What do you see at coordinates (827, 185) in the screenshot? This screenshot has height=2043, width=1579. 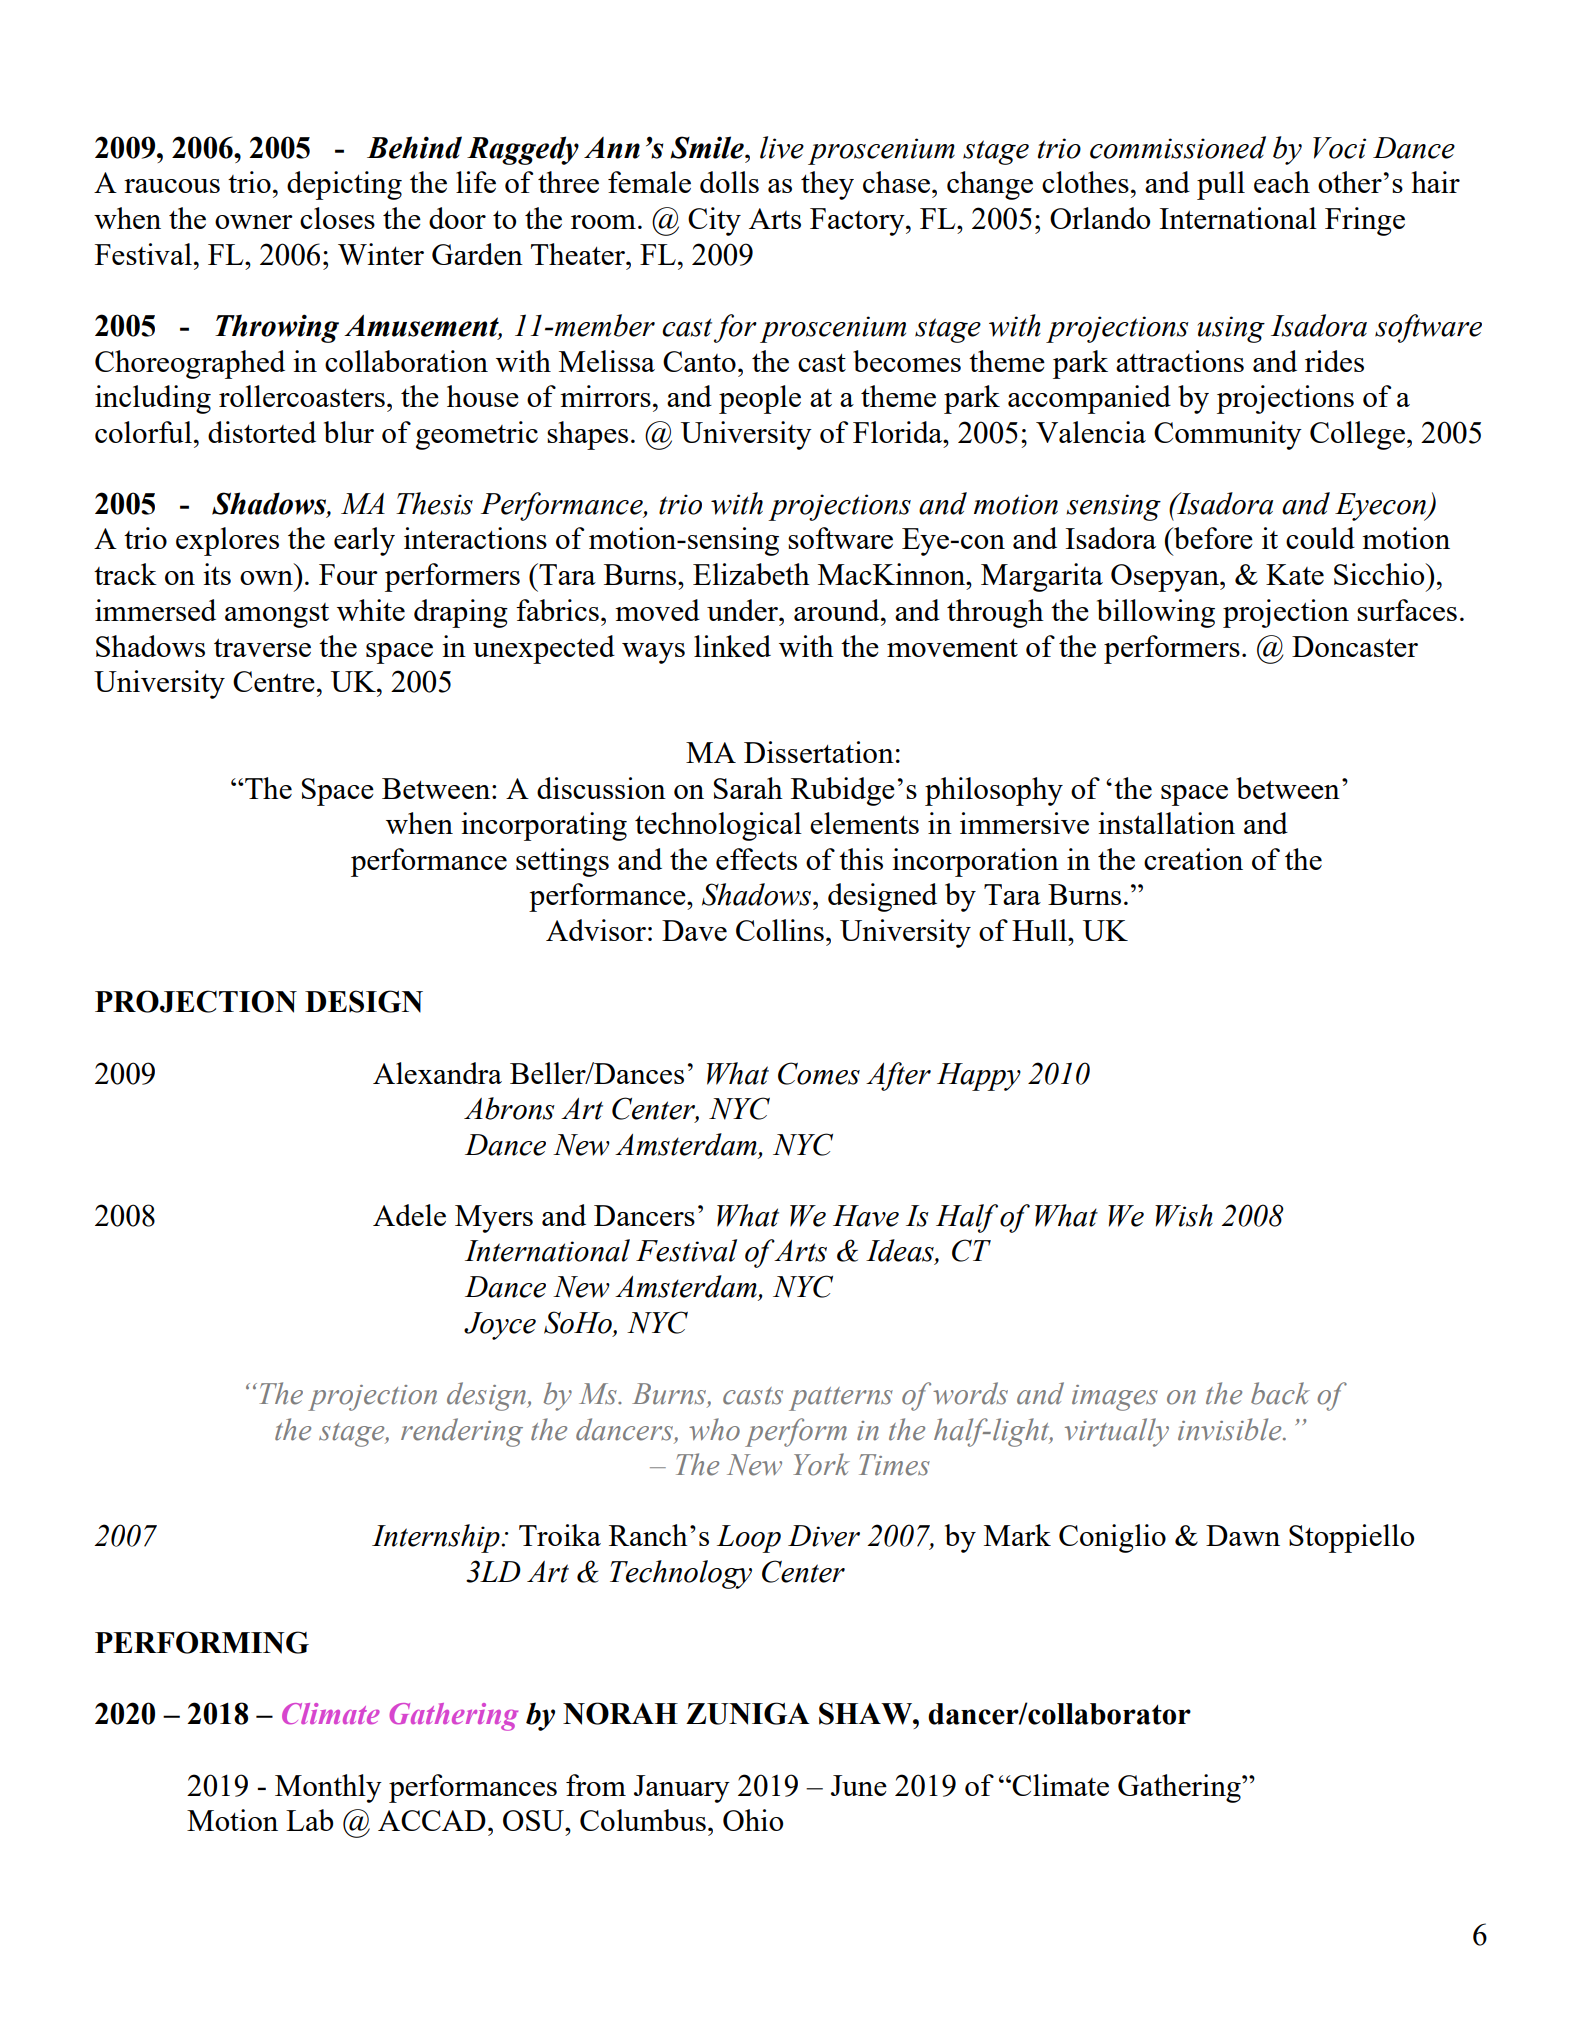 I see `they` at bounding box center [827, 185].
